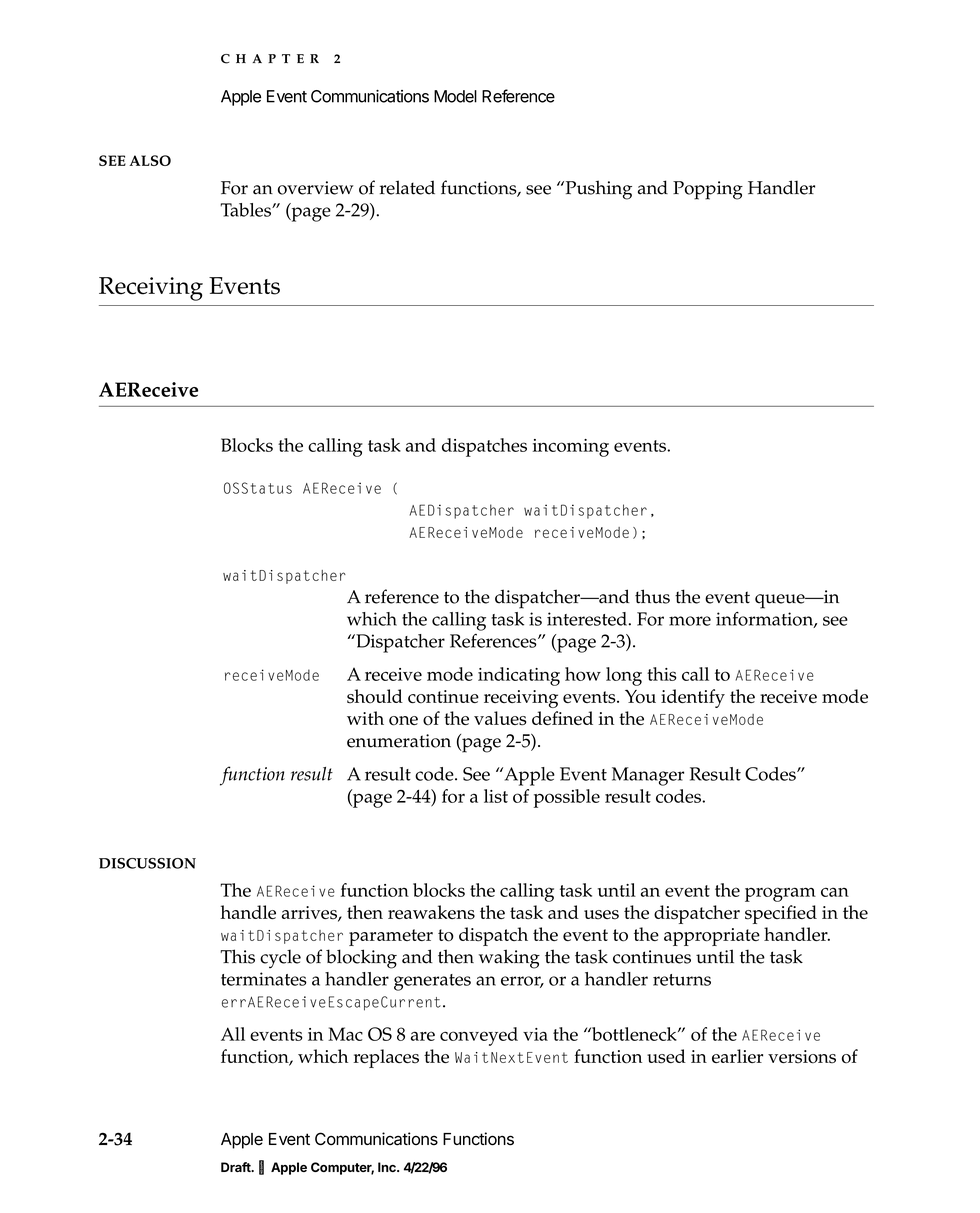 This screenshot has height=1213, width=980. Describe the element at coordinates (247, 210) in the screenshot. I see `Tables` at that location.
